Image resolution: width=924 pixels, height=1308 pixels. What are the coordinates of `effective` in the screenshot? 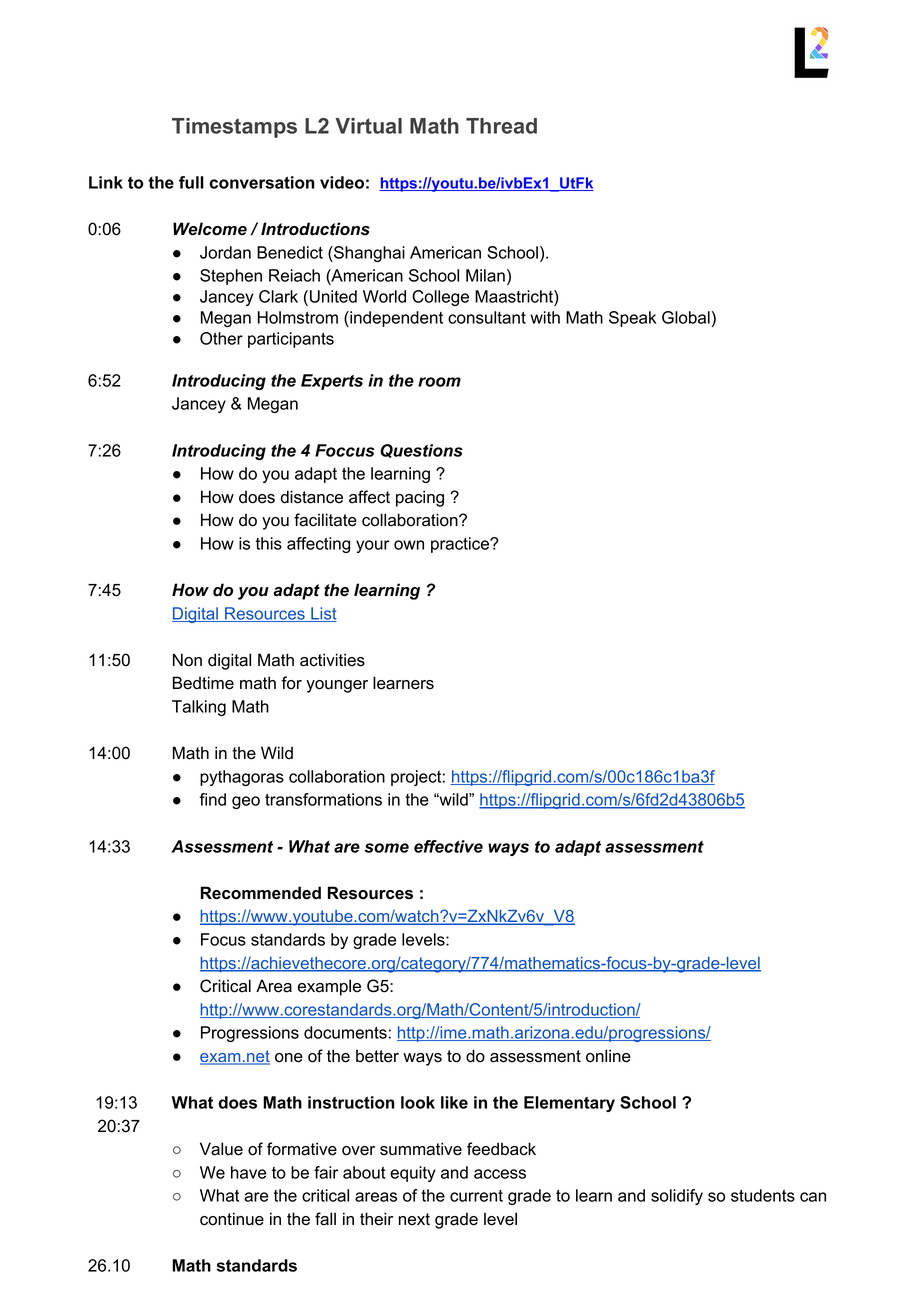 It's located at (448, 846).
